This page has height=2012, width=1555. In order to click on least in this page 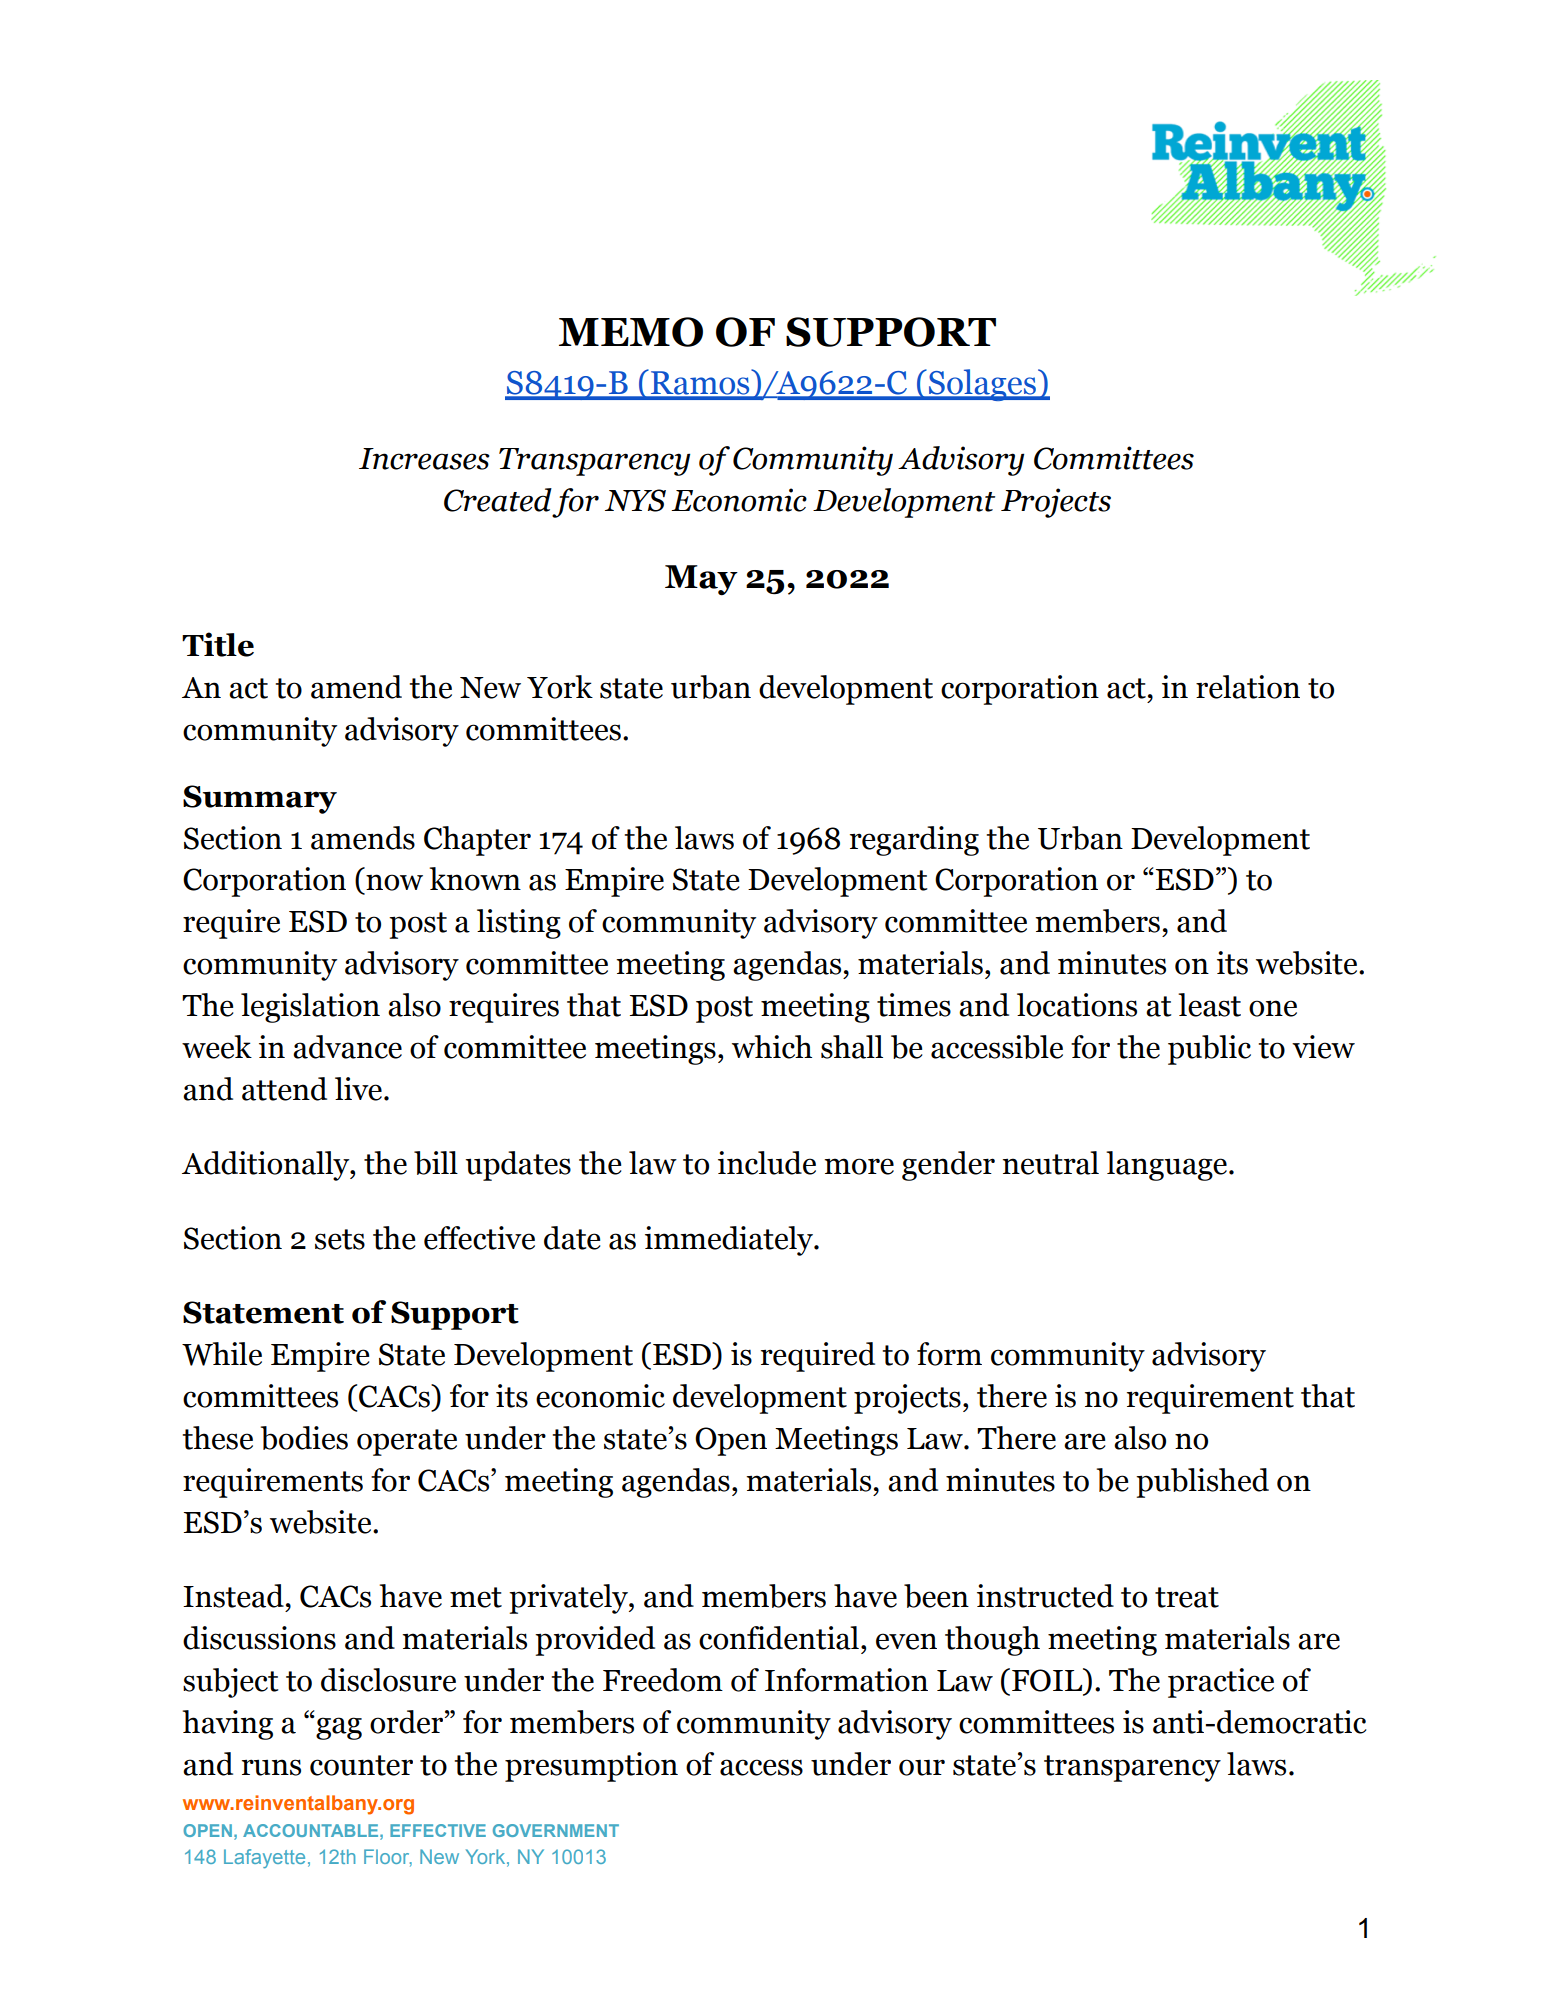, I will do `click(1209, 1005)`.
